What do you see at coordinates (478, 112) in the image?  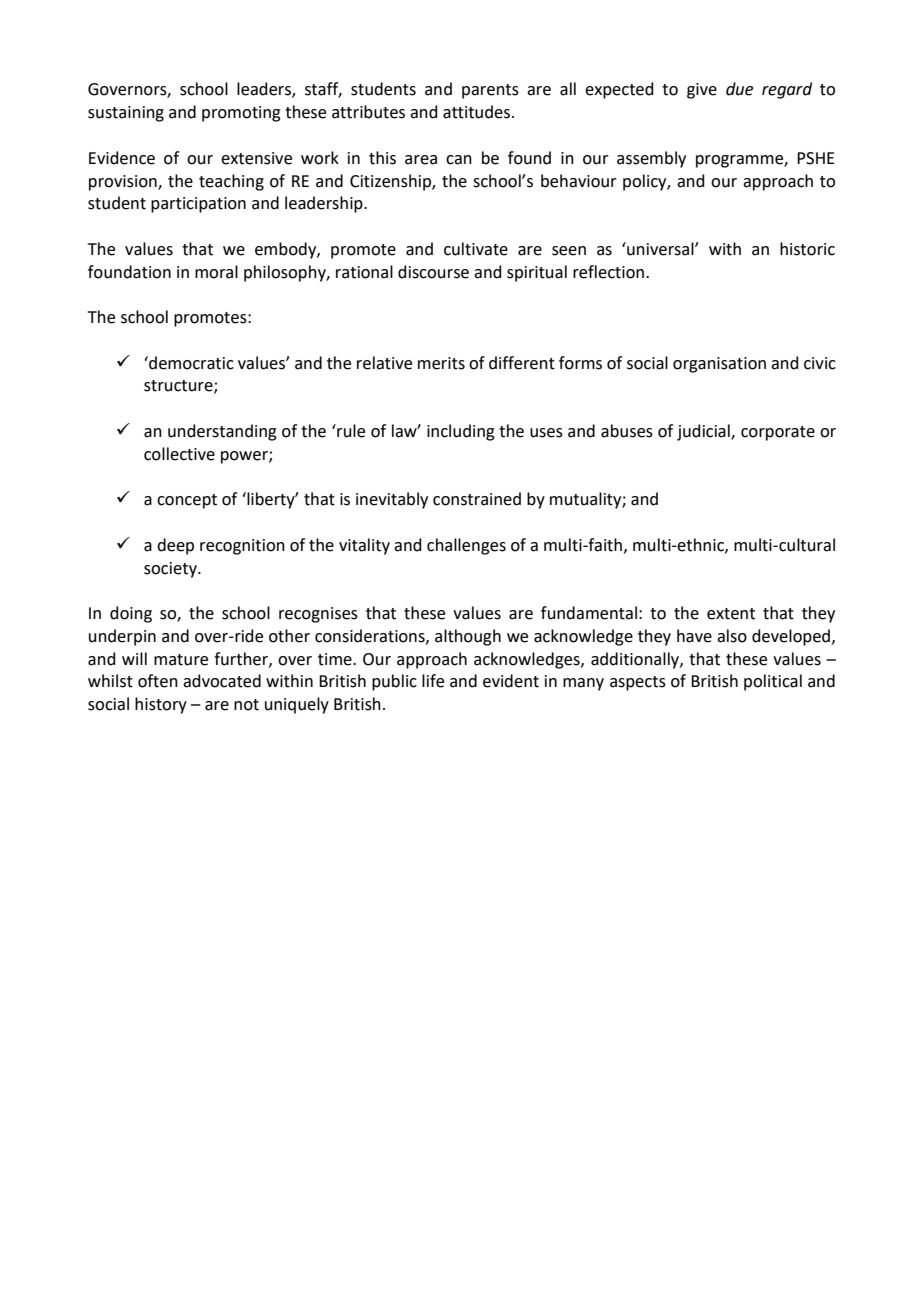 I see `attitudes` at bounding box center [478, 112].
